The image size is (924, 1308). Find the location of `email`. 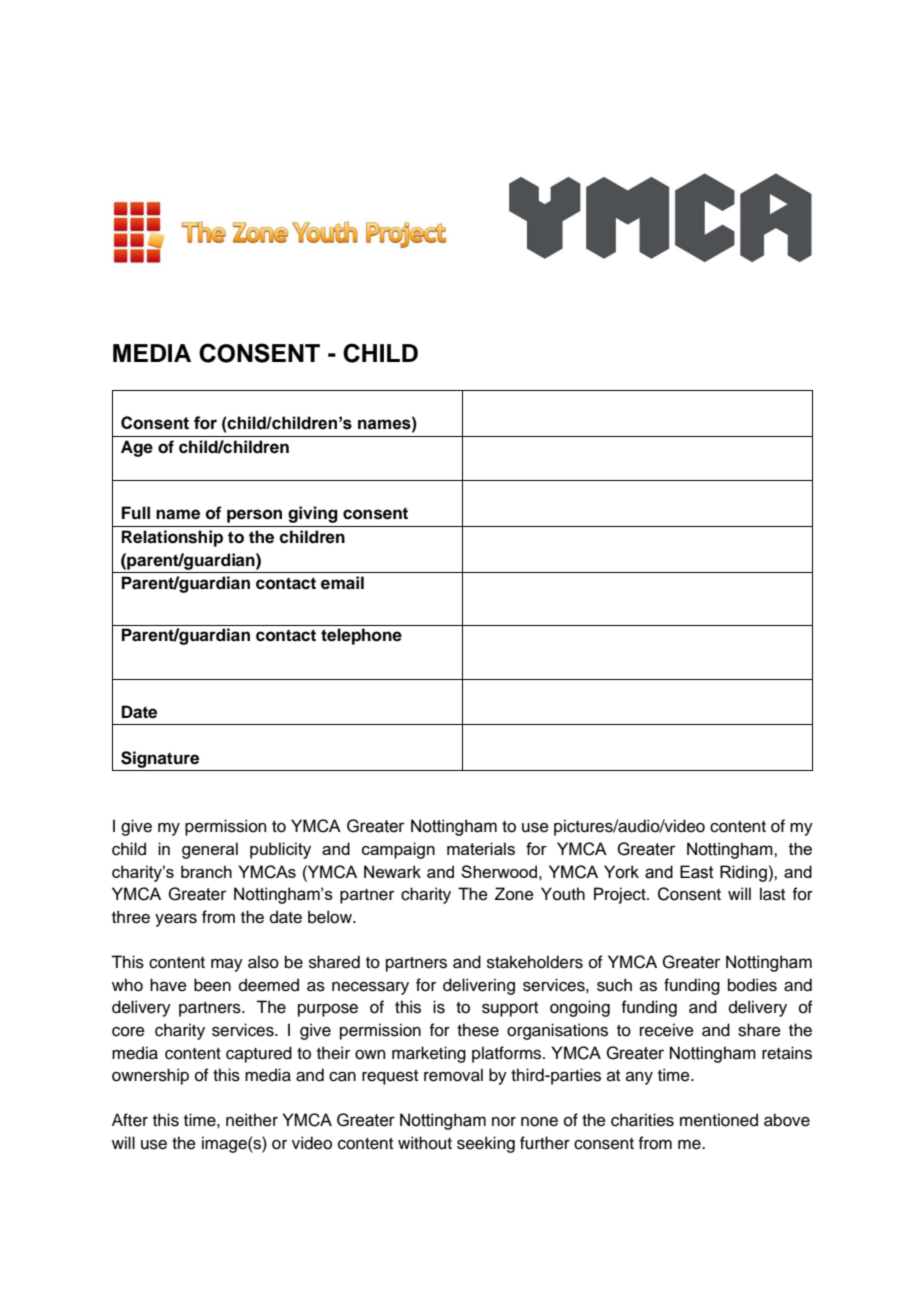

email is located at coordinates (342, 583).
